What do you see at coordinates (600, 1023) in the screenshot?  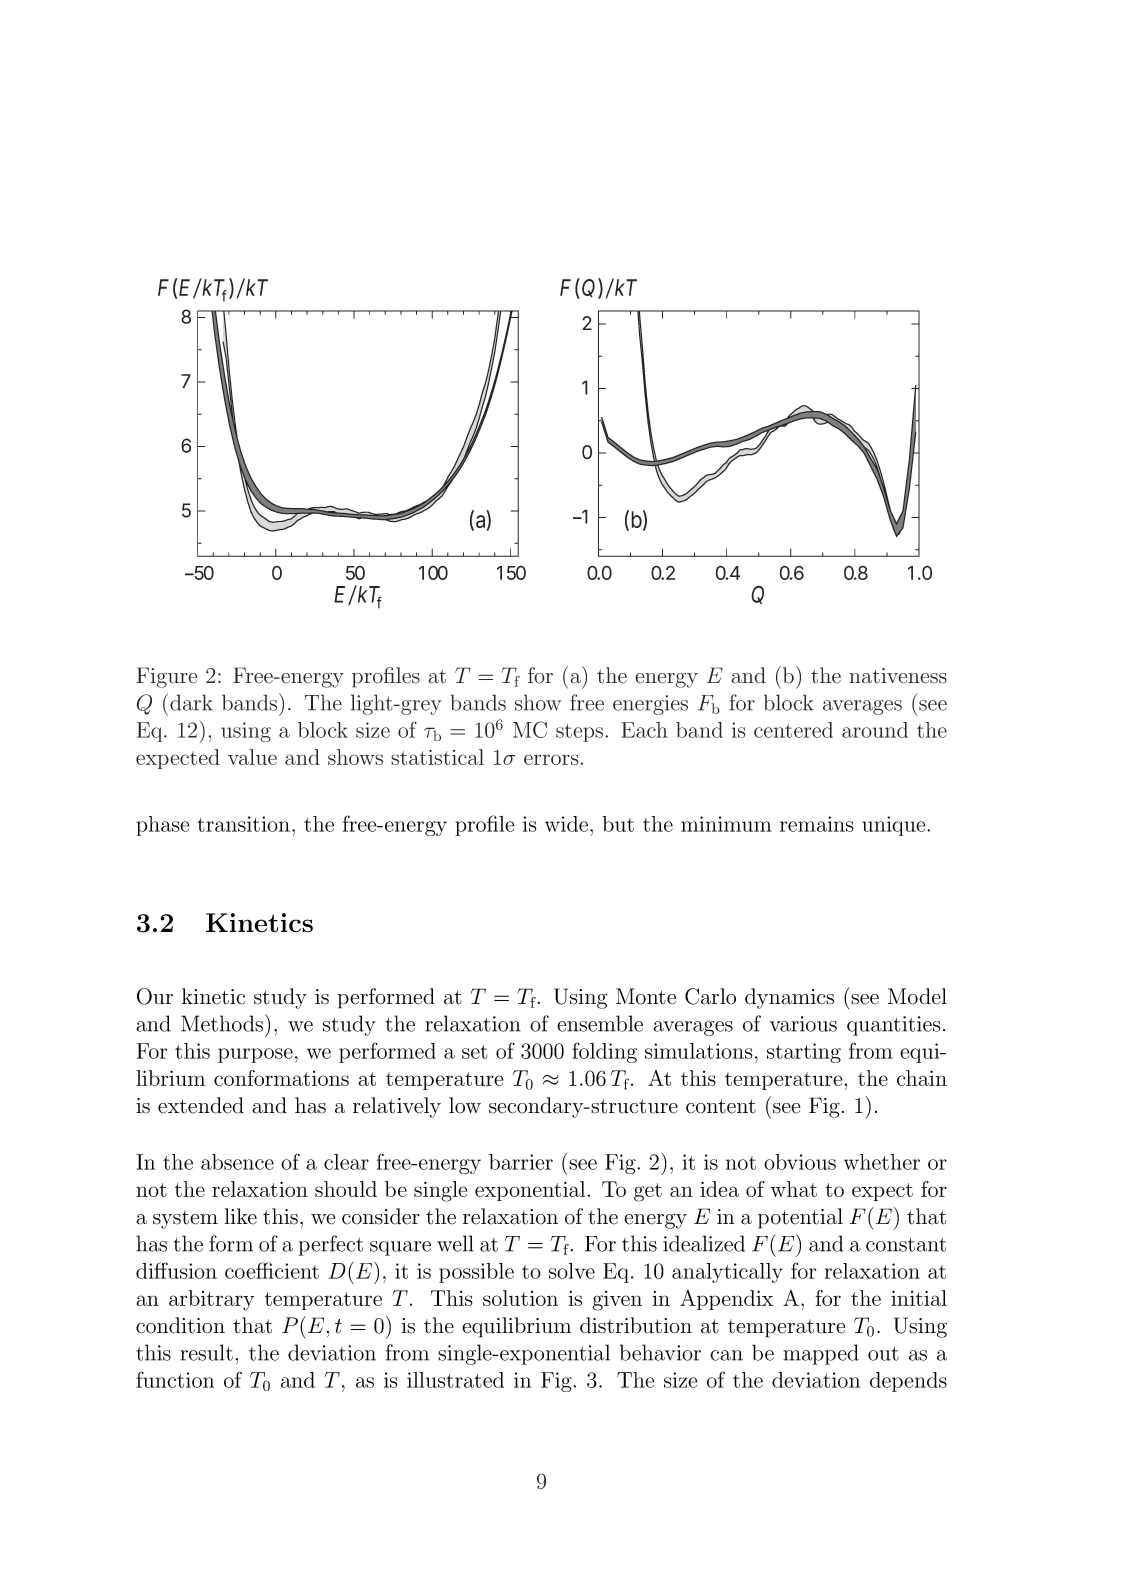 I see `ensemble` at bounding box center [600, 1023].
